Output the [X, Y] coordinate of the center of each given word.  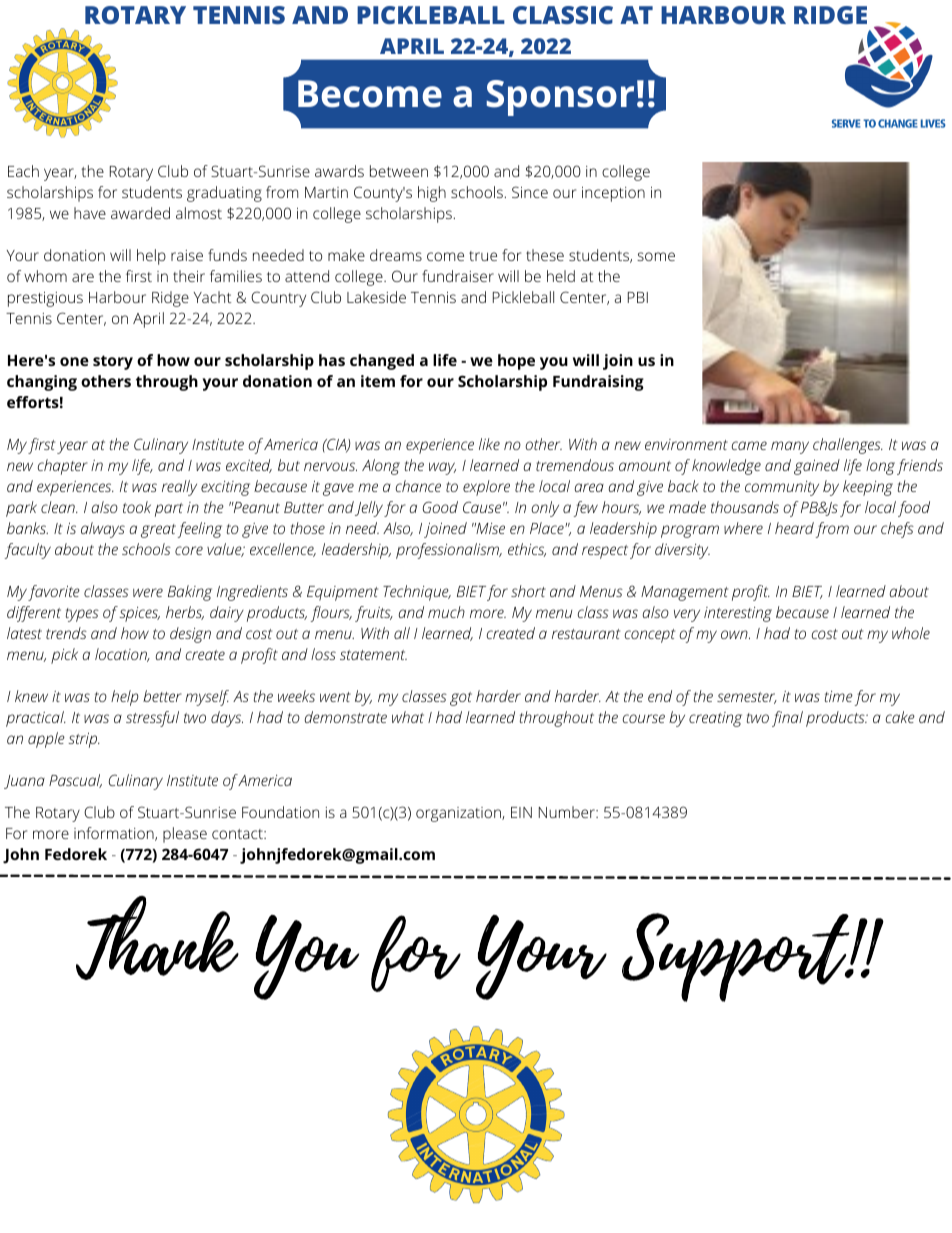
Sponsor [560, 98]
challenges [848, 446]
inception [613, 194]
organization [459, 814]
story [113, 362]
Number [568, 812]
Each [23, 171]
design [190, 635]
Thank [157, 938]
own [735, 634]
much [446, 612]
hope [516, 362]
